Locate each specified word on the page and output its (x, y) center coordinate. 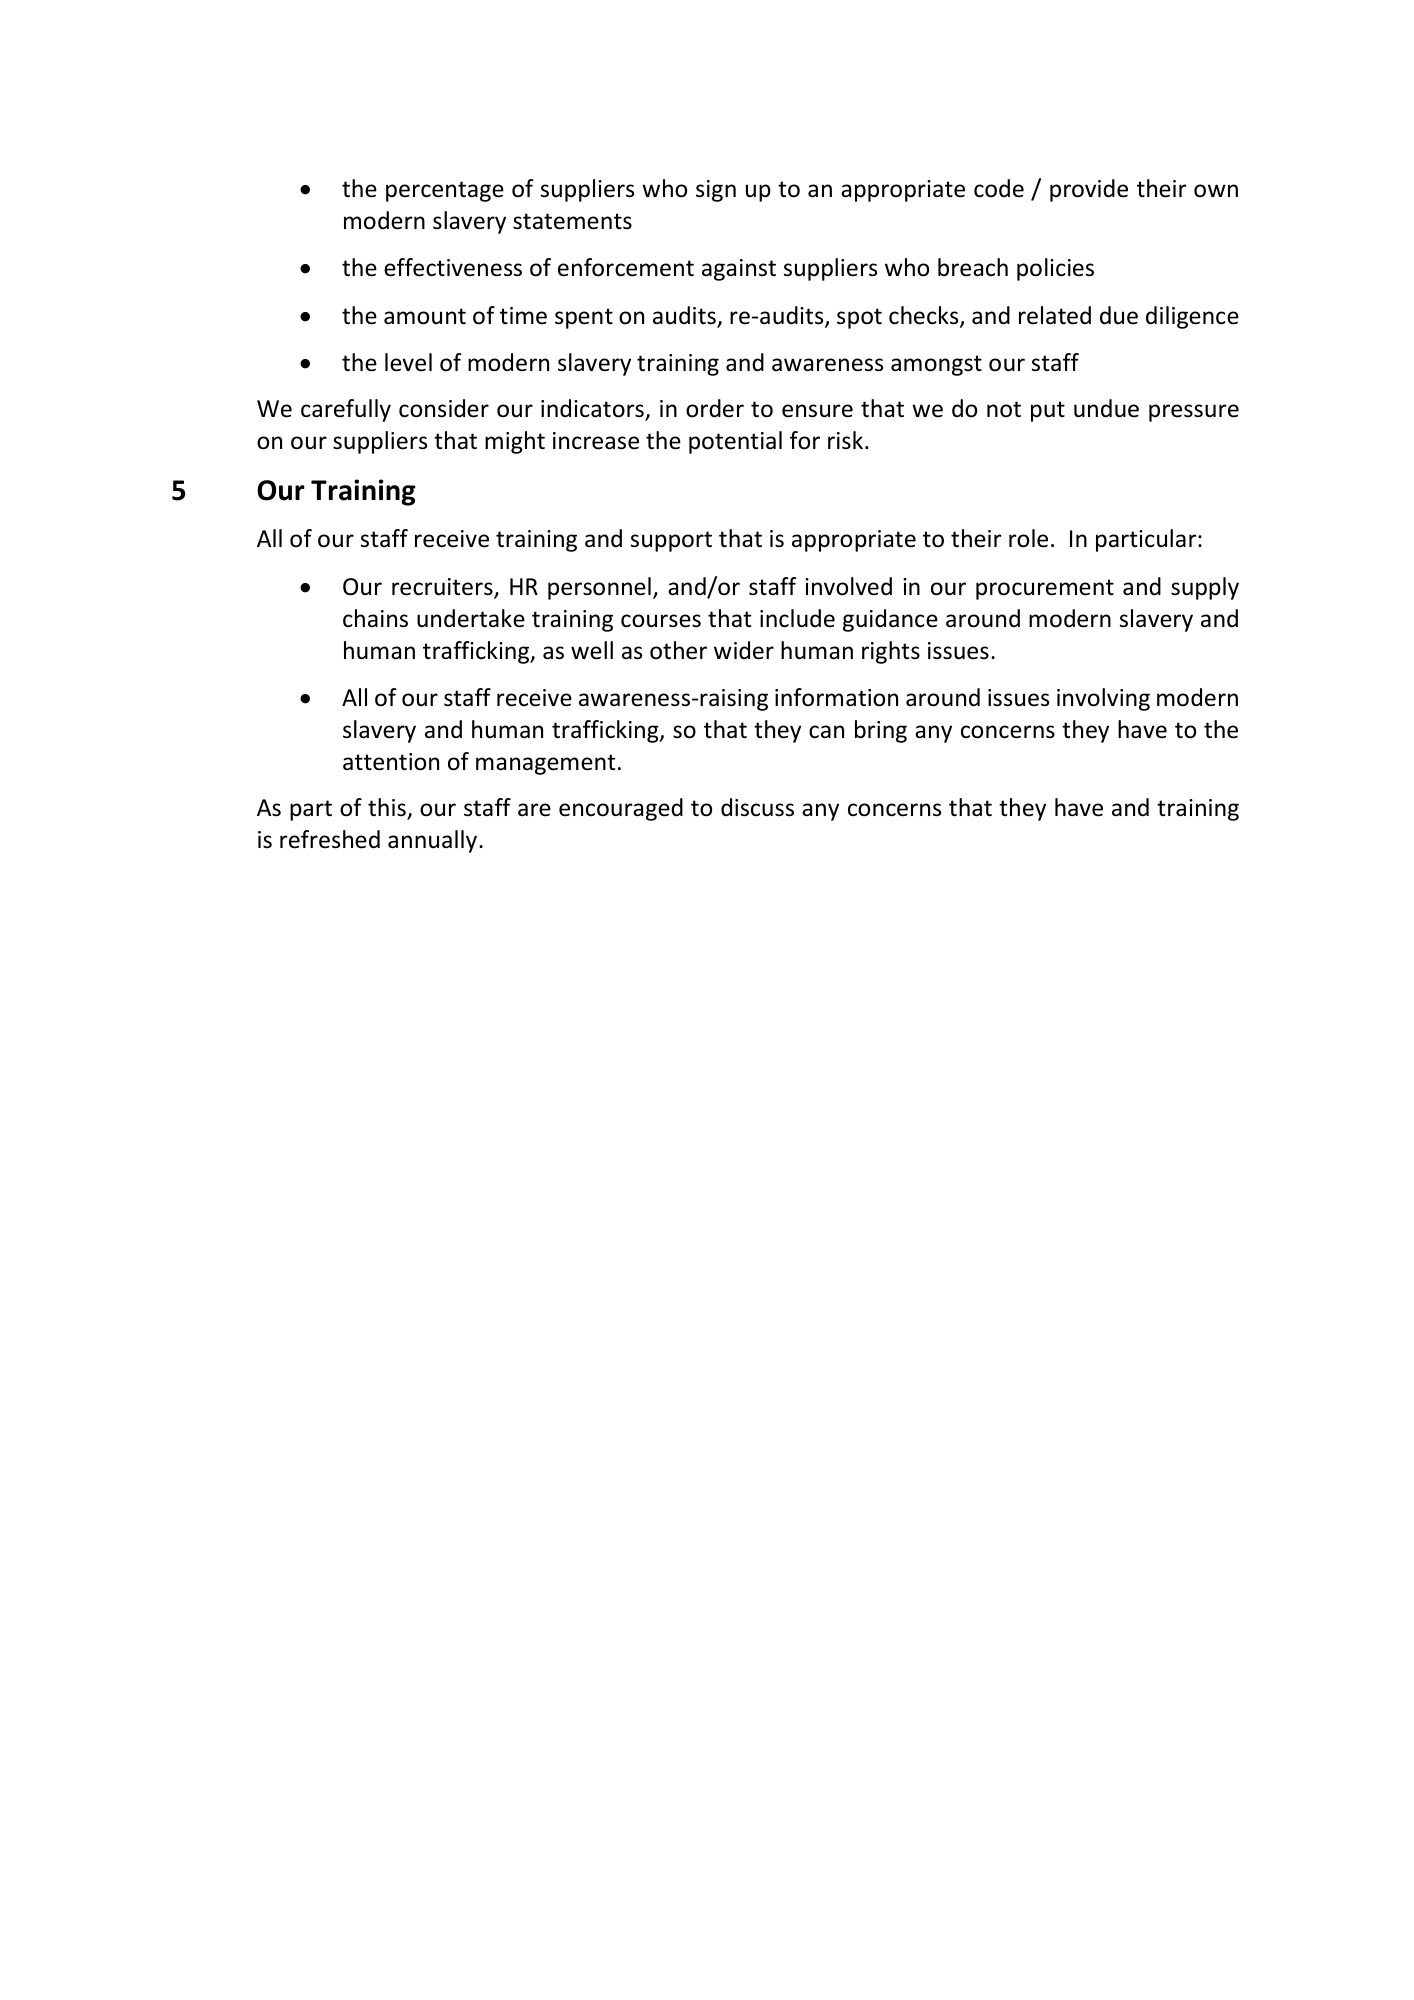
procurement (1045, 589)
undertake (471, 618)
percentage (445, 191)
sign (716, 191)
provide (1089, 190)
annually (434, 841)
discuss (757, 807)
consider (444, 408)
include (797, 618)
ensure (817, 411)
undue (1106, 408)
